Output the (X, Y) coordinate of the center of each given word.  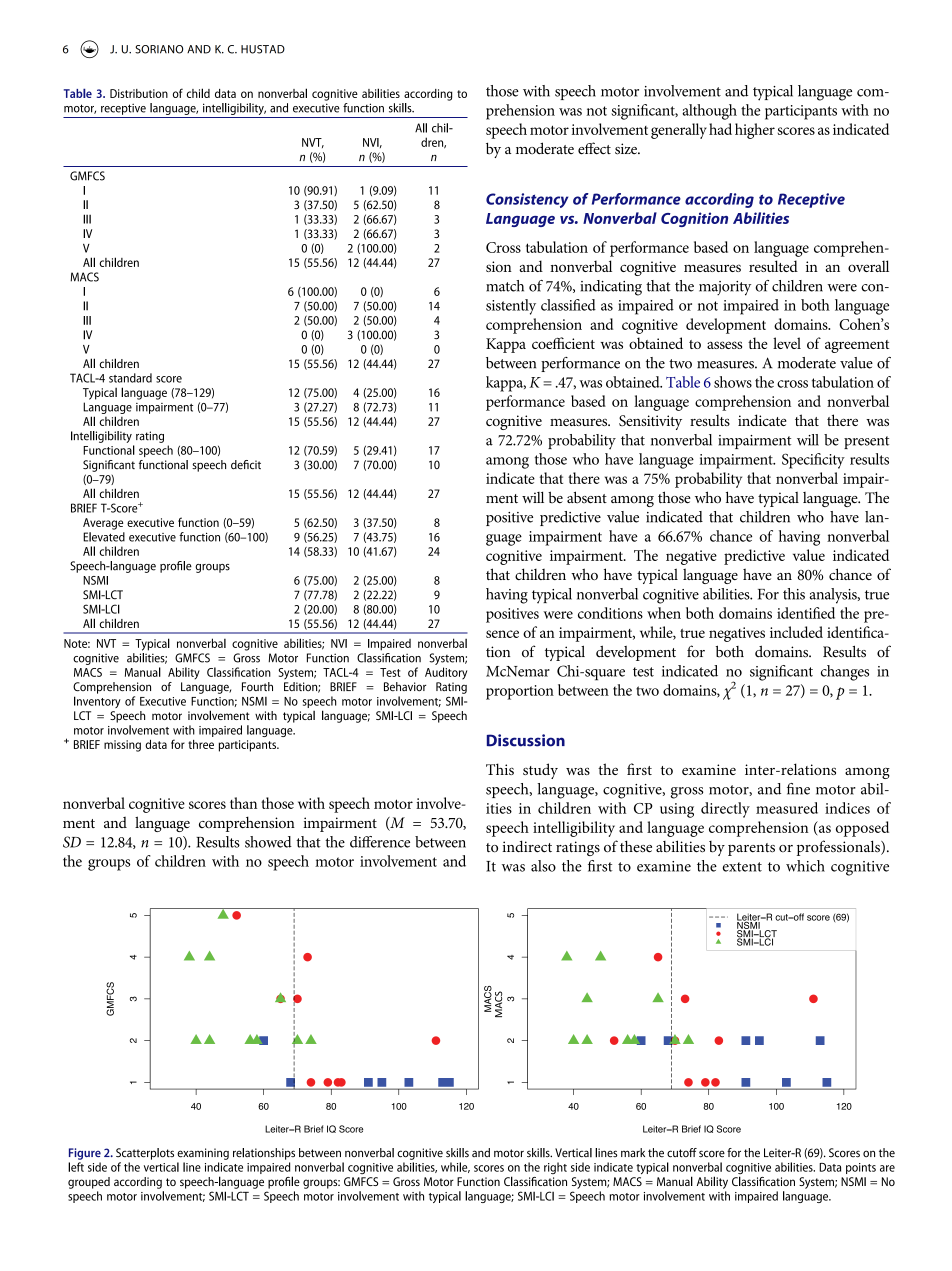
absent (587, 497)
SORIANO (159, 49)
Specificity (813, 461)
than (243, 803)
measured (787, 808)
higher (755, 131)
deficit (246, 465)
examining (203, 1154)
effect (594, 148)
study (540, 771)
